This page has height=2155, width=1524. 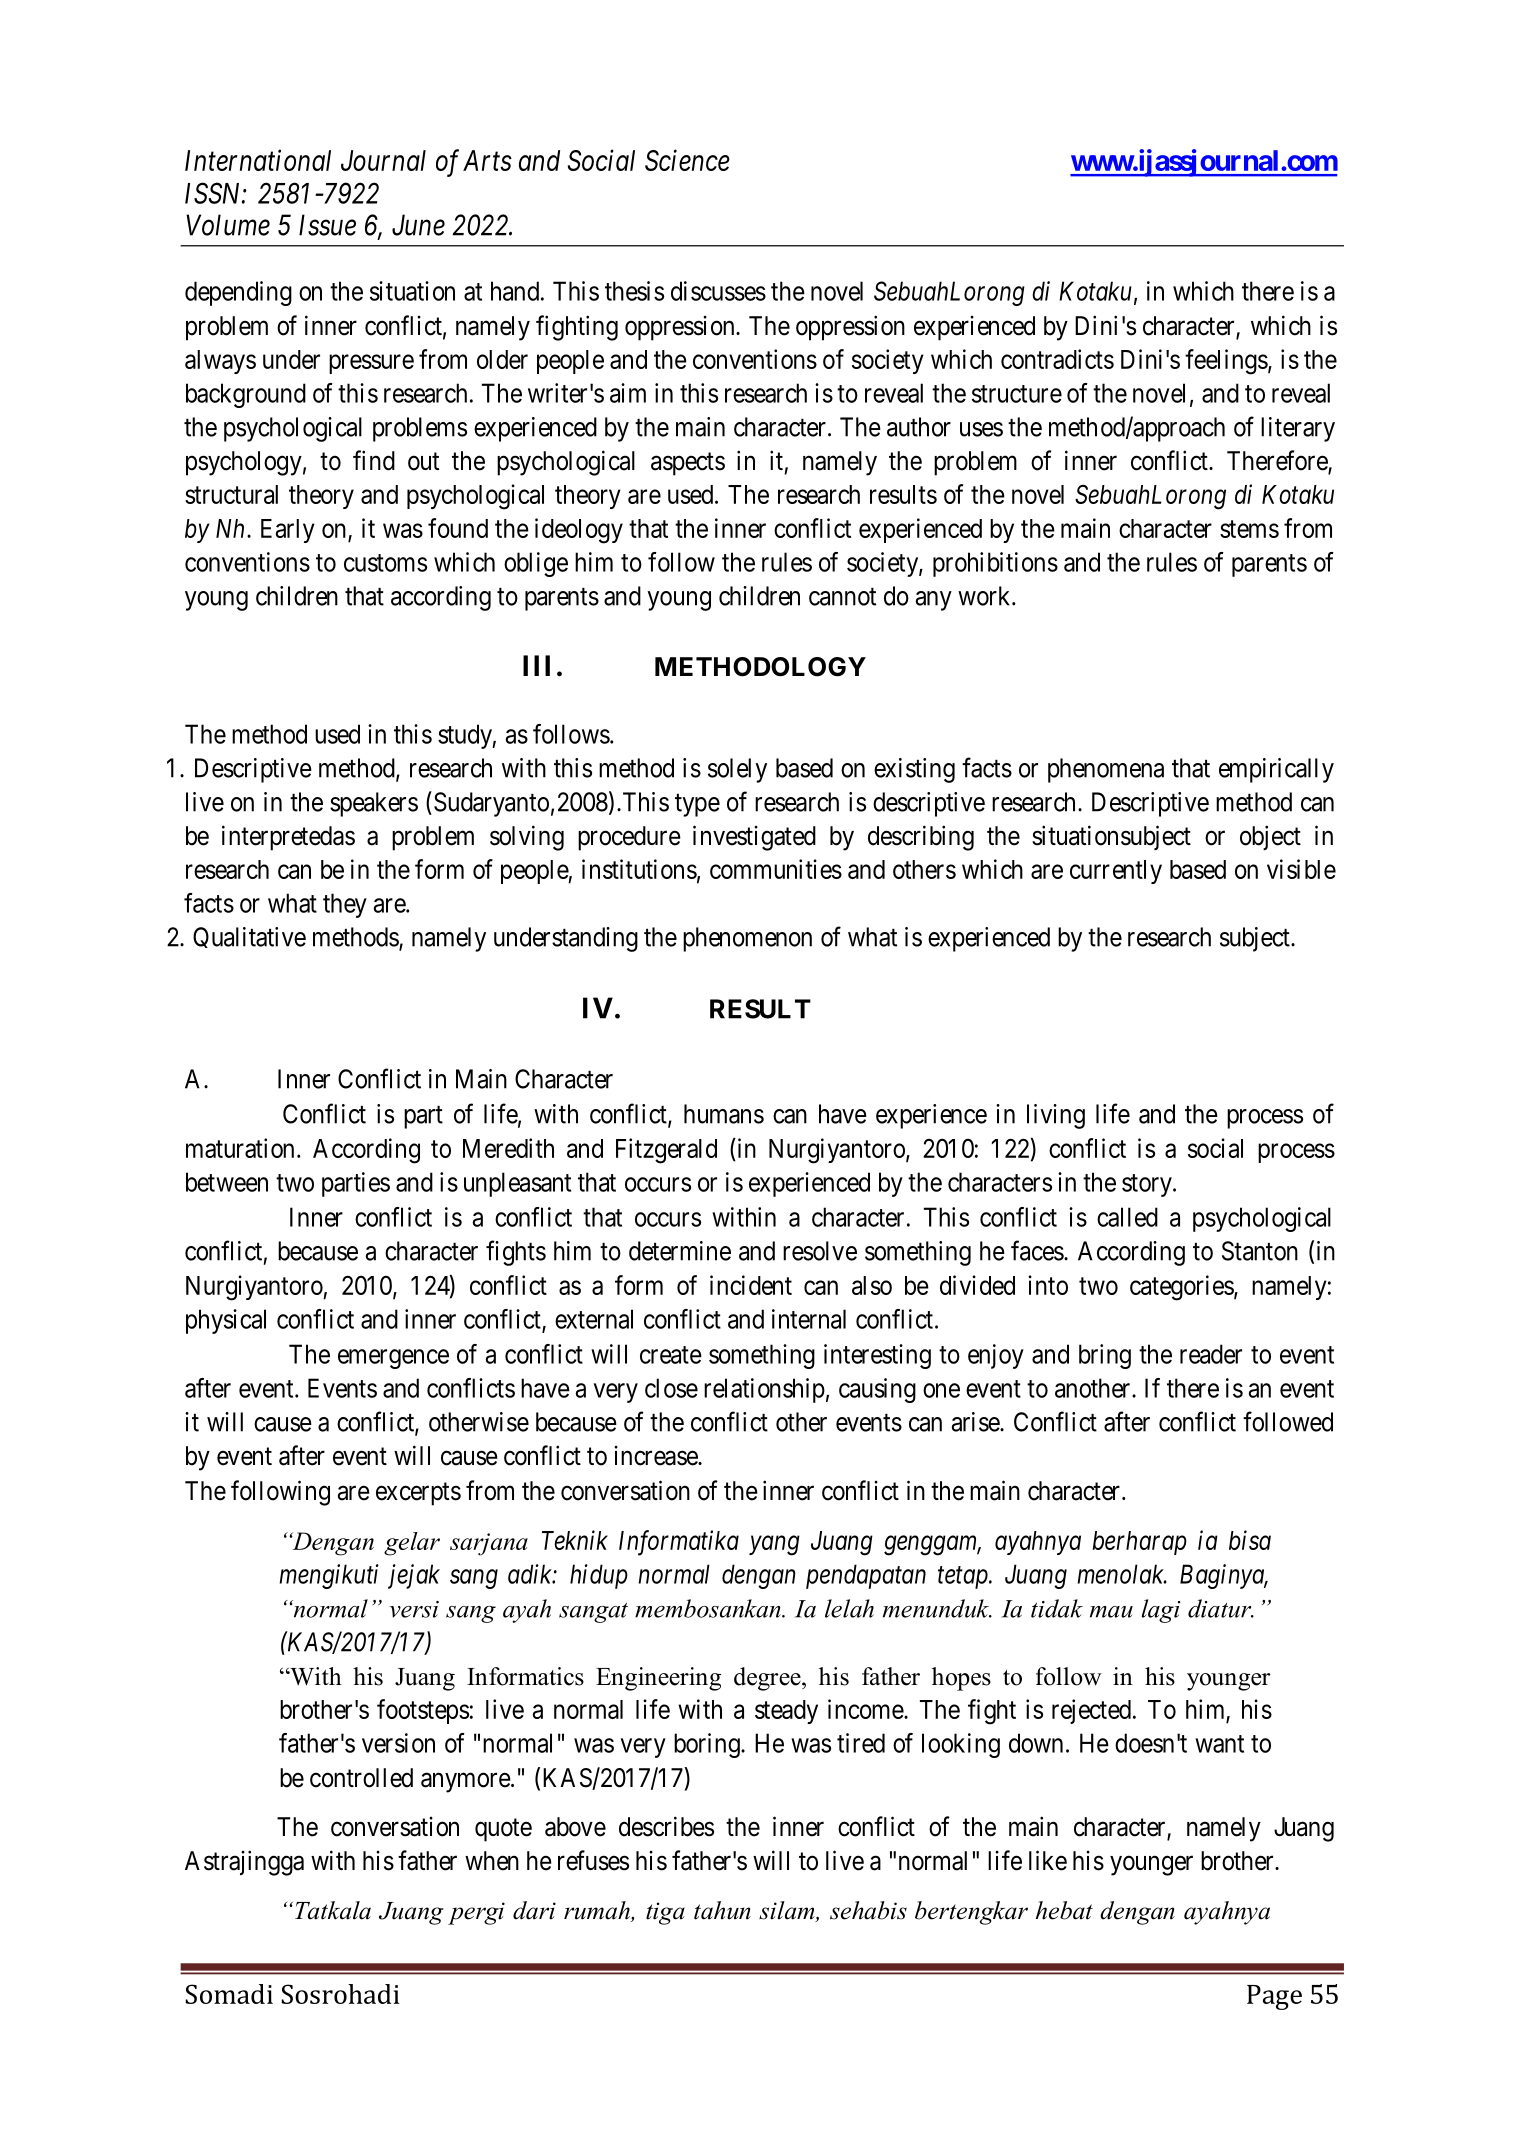 What do you see at coordinates (1274, 1997) in the page?
I see `Page` at bounding box center [1274, 1997].
